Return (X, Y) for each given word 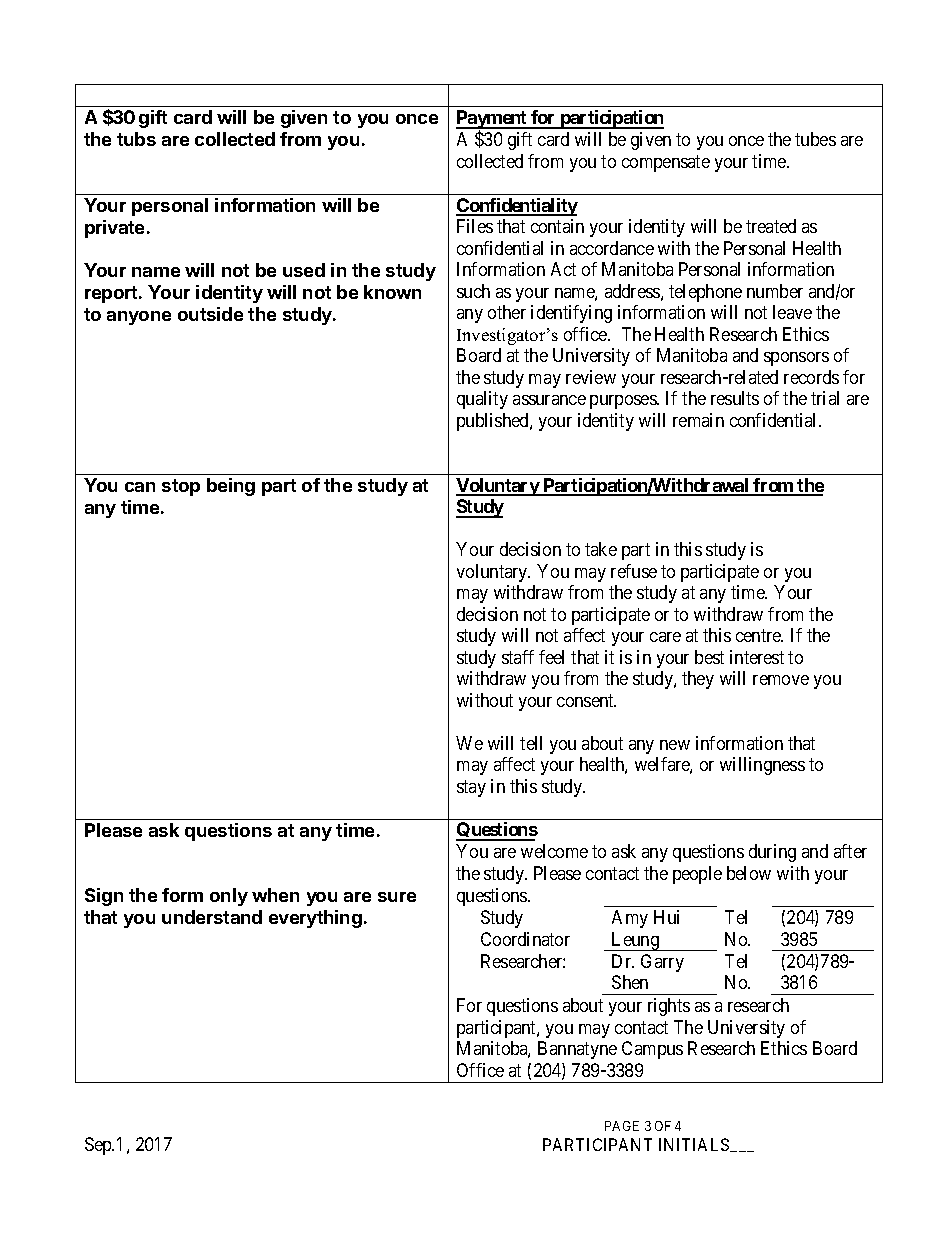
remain (698, 420)
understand (212, 917)
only (229, 897)
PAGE (622, 1126)
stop (181, 487)
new (675, 745)
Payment (492, 120)
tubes (815, 139)
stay (471, 788)
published (494, 422)
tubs (136, 139)
